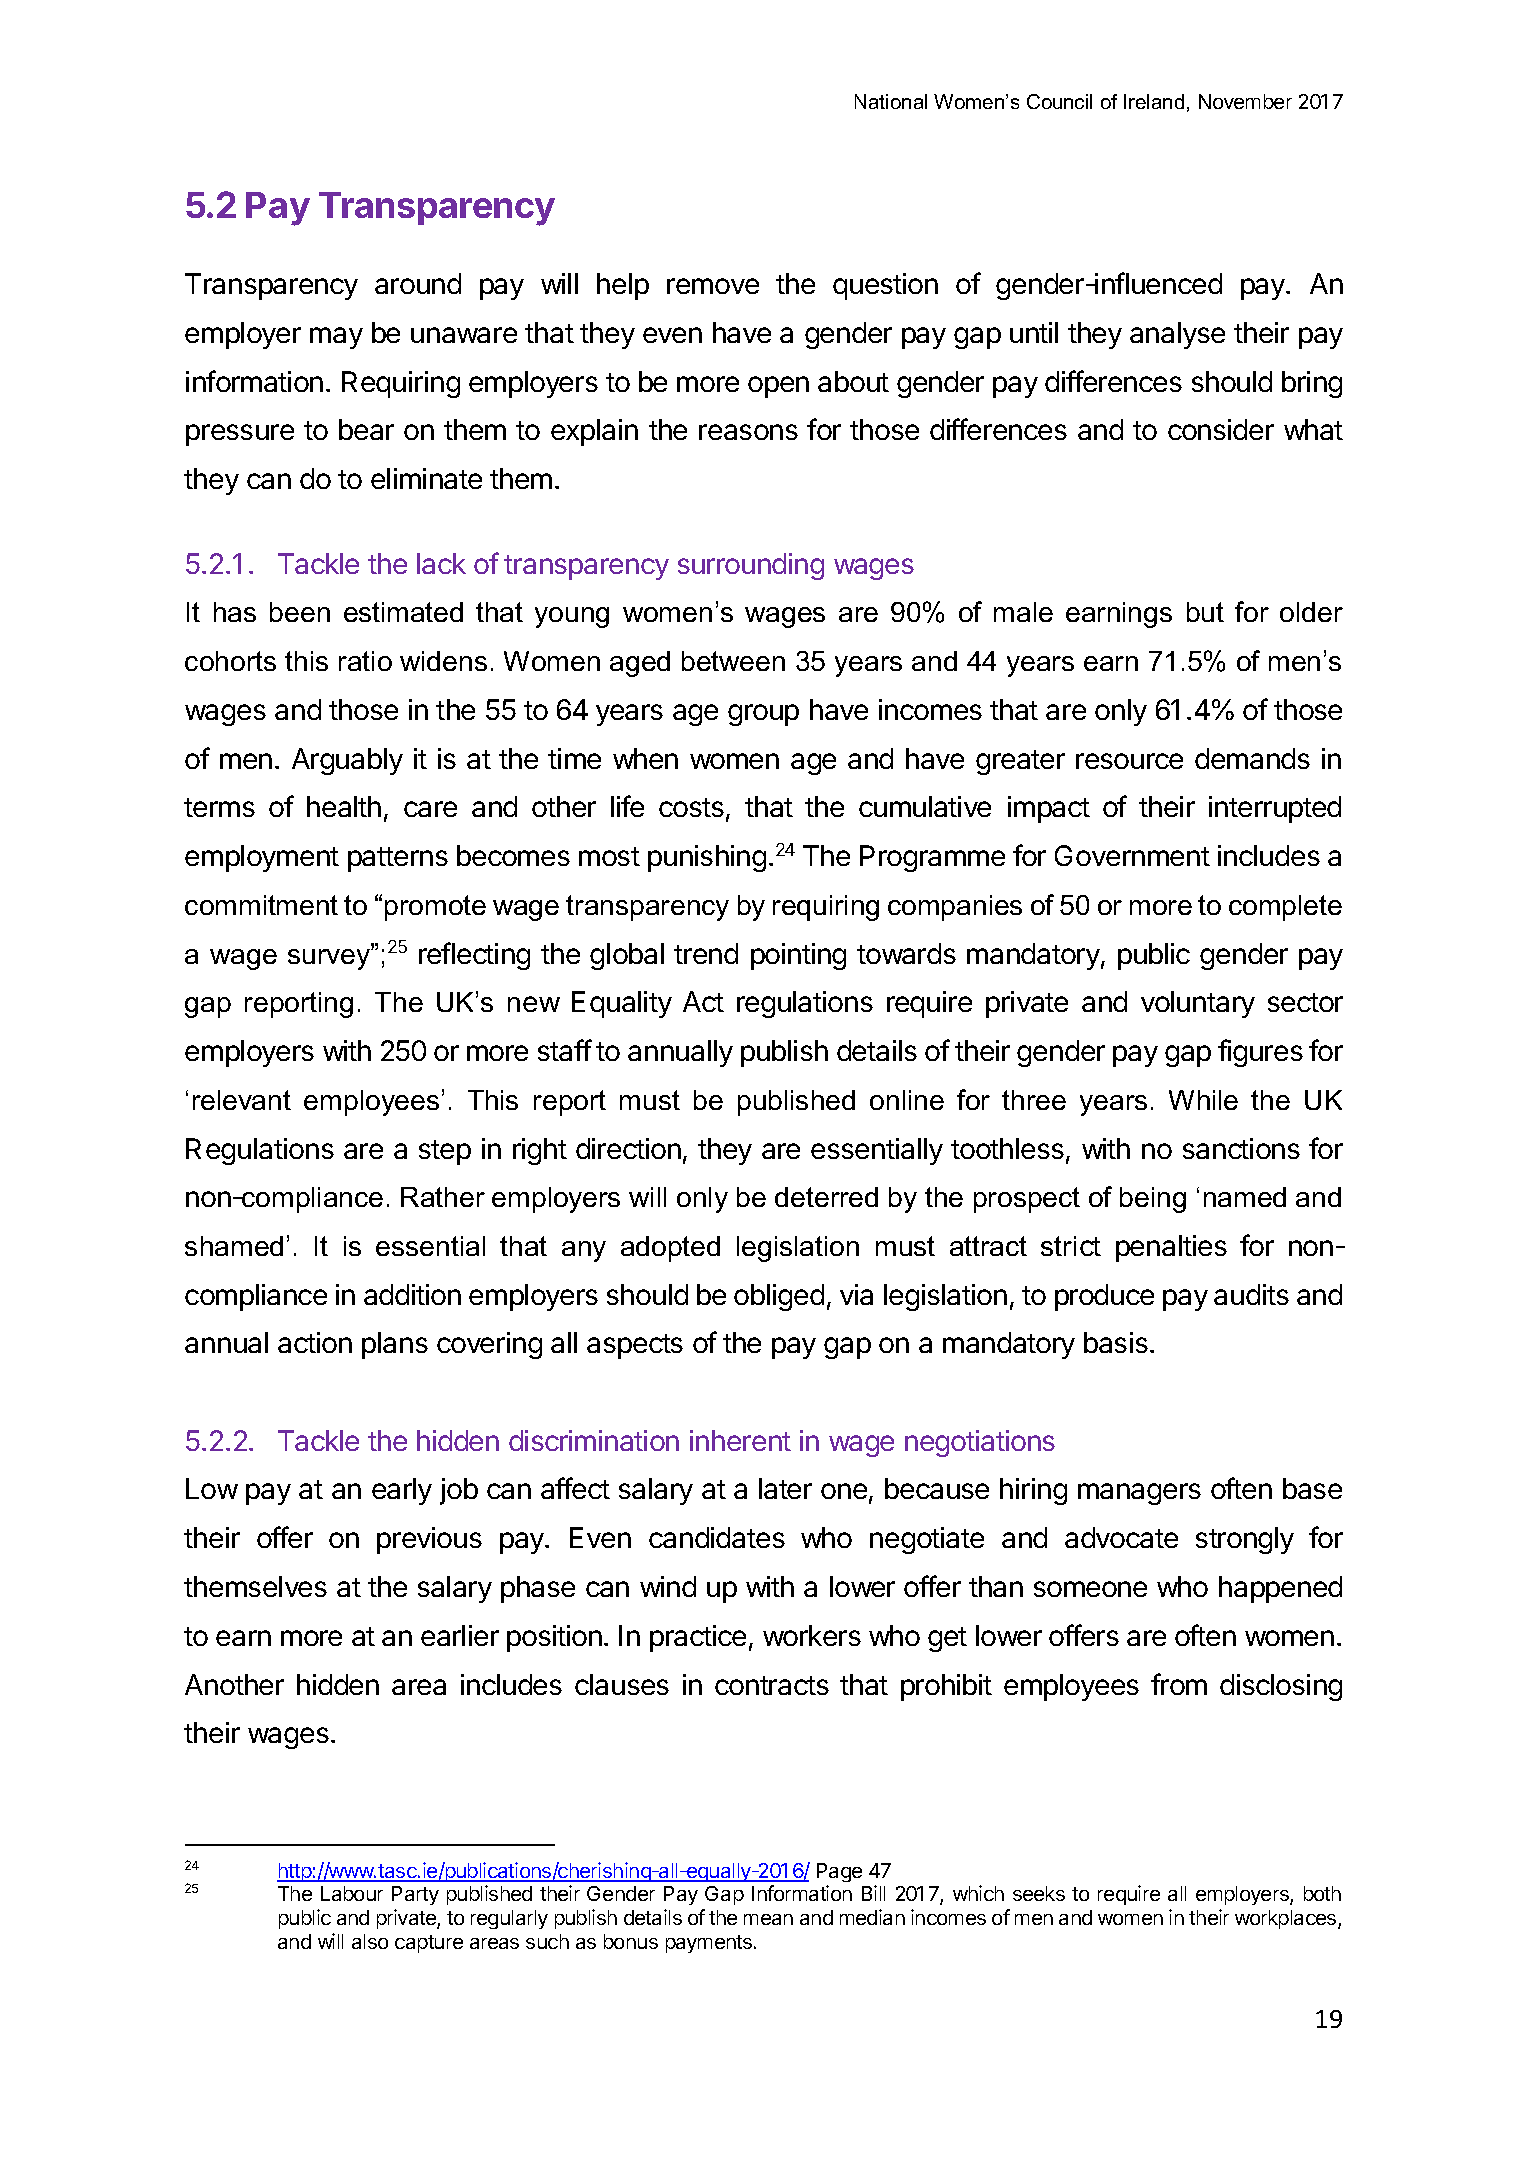 Image resolution: width=1528 pixels, height=2162 pixels. What do you see at coordinates (1198, 1004) in the screenshot?
I see `voluntary` at bounding box center [1198, 1004].
